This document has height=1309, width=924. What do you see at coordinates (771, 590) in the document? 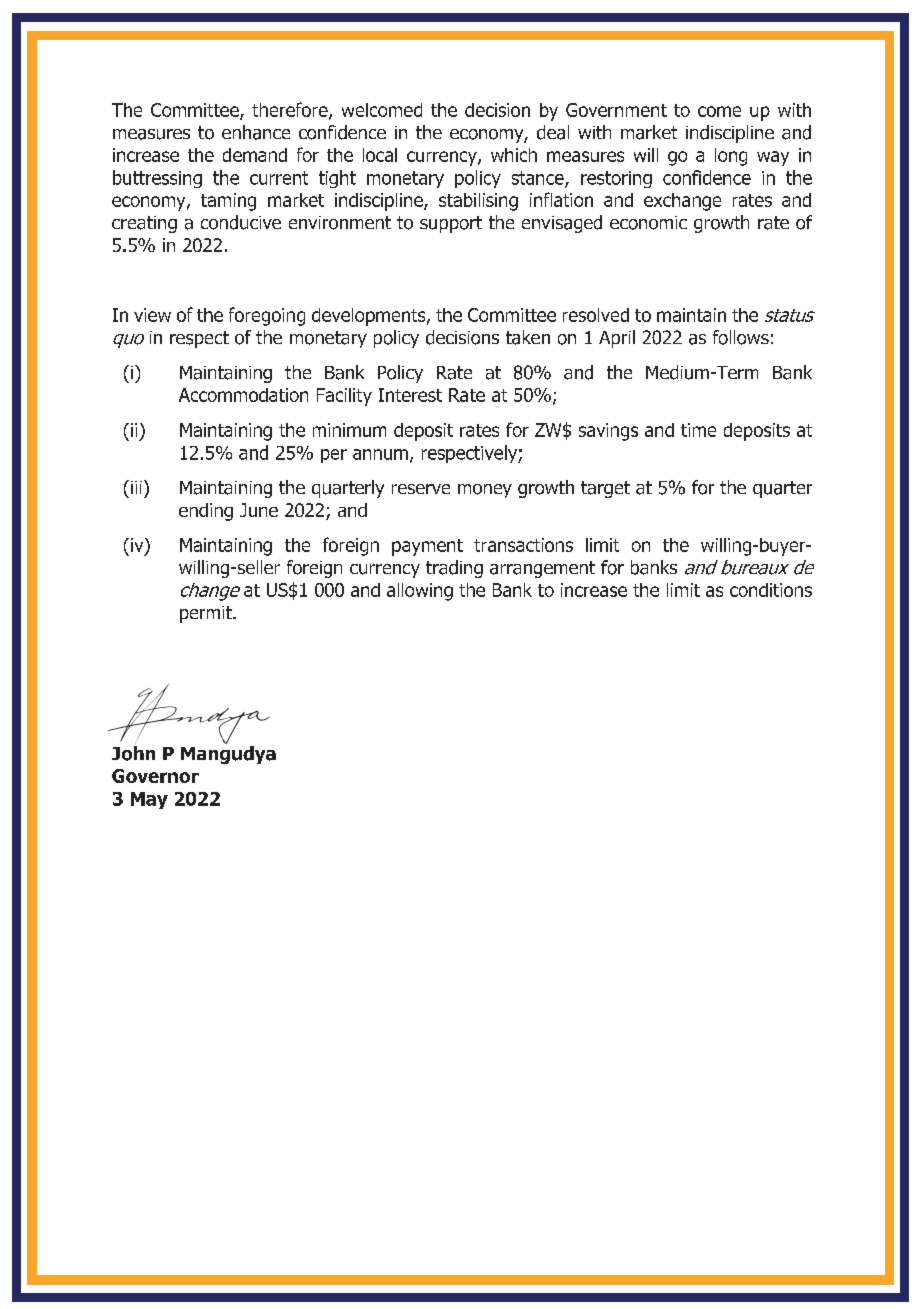
I see `conditions` at bounding box center [771, 590].
